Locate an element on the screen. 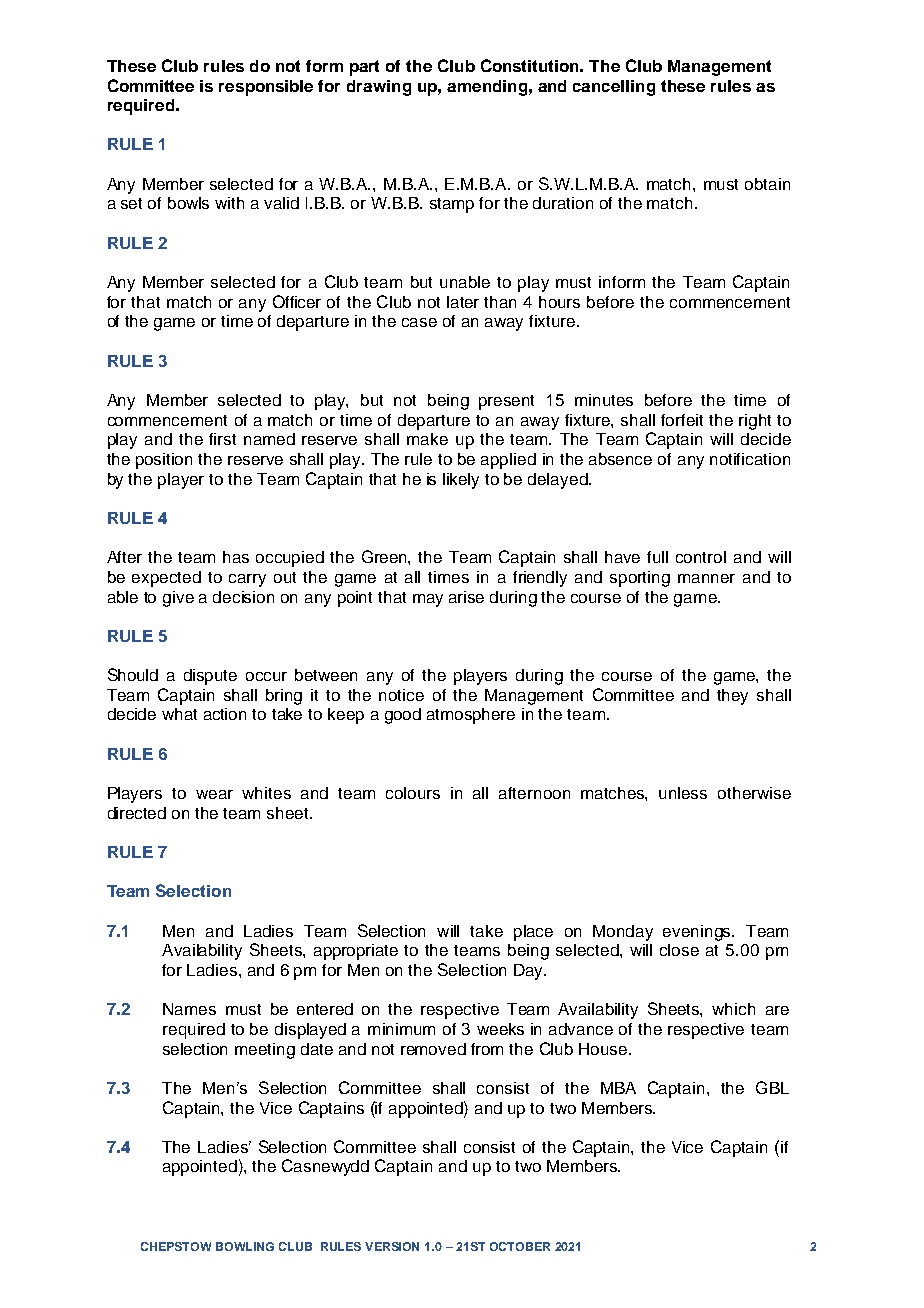 The image size is (924, 1308). BOWLING is located at coordinates (245, 1246).
